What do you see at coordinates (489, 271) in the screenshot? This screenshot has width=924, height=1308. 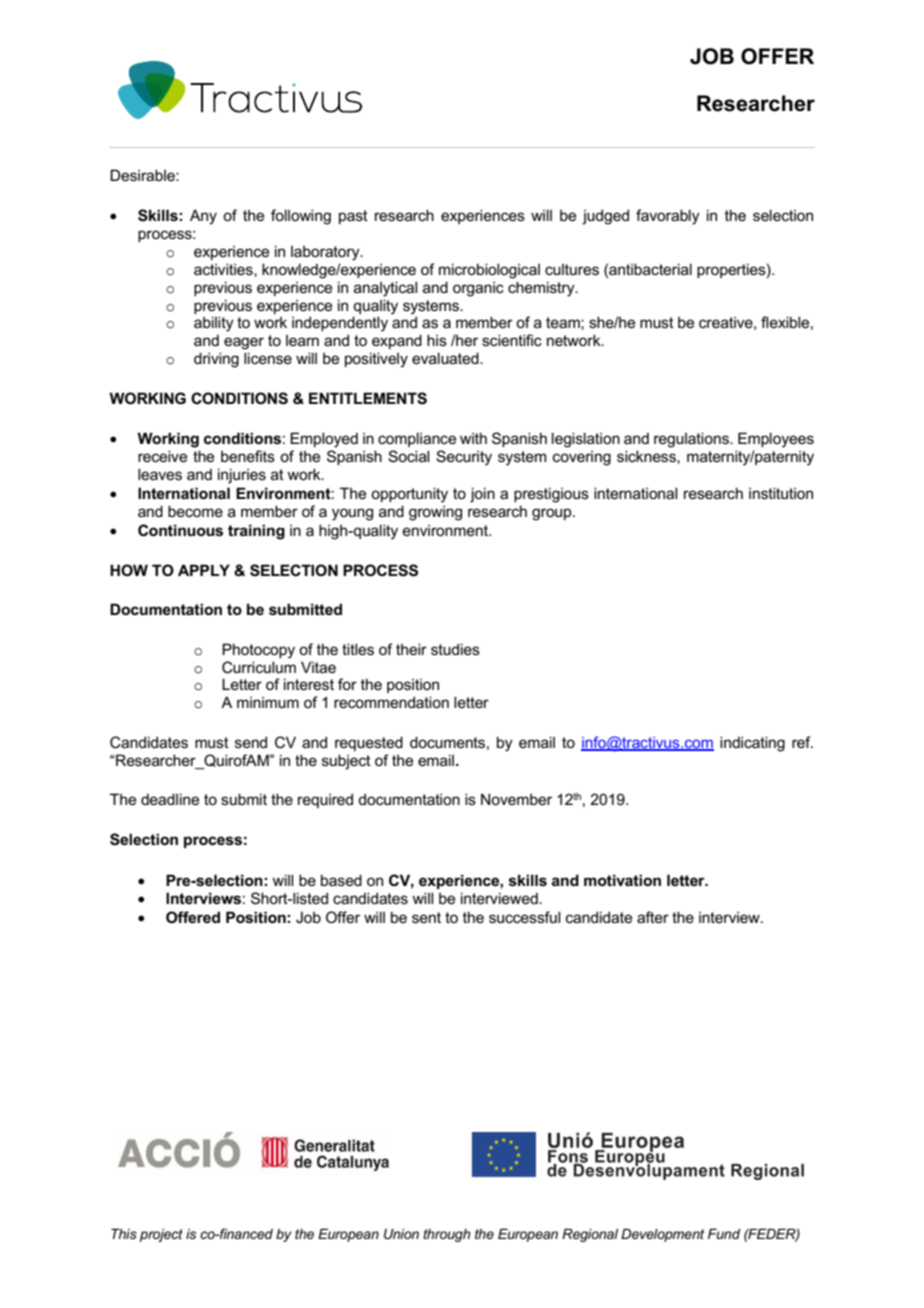 I see `microbiological` at bounding box center [489, 271].
